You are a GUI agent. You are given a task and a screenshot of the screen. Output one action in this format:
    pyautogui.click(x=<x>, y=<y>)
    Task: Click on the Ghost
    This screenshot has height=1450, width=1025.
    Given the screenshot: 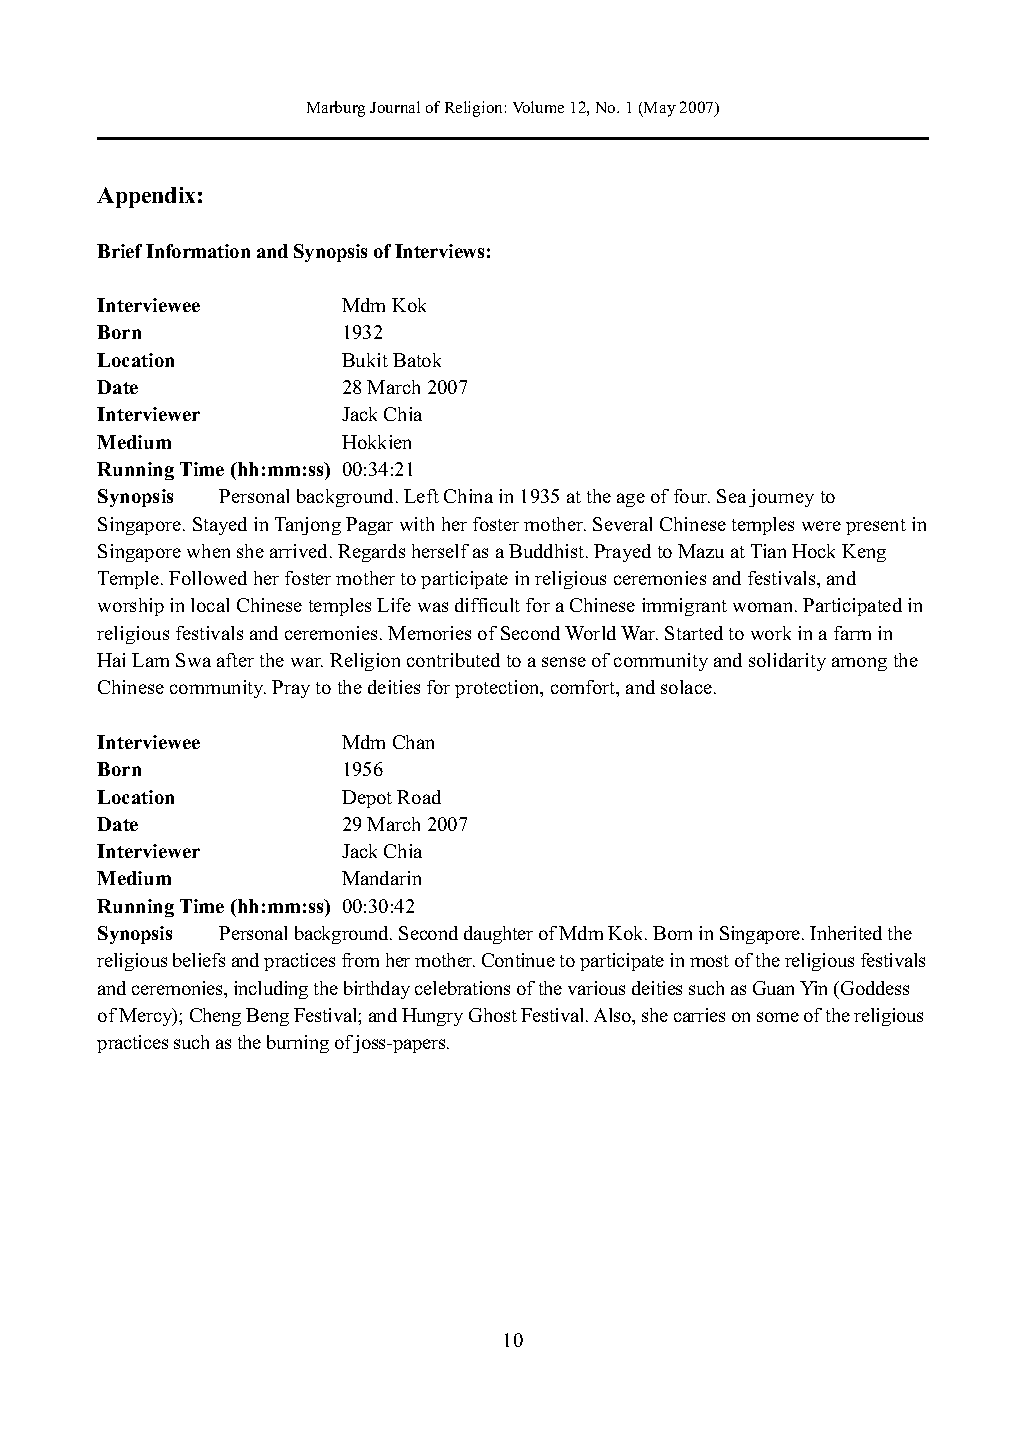 What is the action you would take?
    pyautogui.click(x=493, y=1015)
